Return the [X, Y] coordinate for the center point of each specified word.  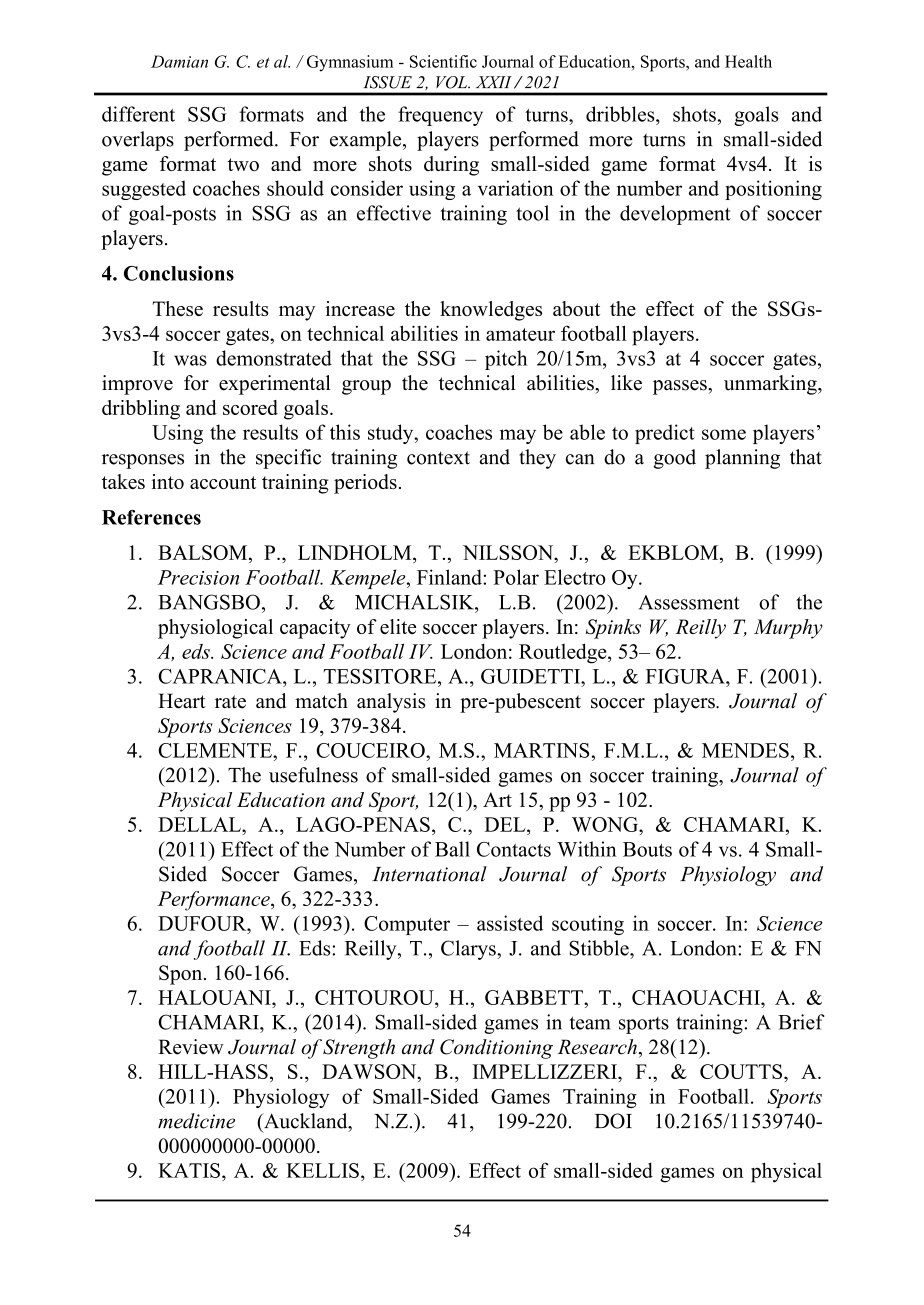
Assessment [689, 602]
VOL [453, 82]
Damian [179, 61]
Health [748, 61]
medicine [196, 1121]
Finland [450, 577]
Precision [198, 577]
